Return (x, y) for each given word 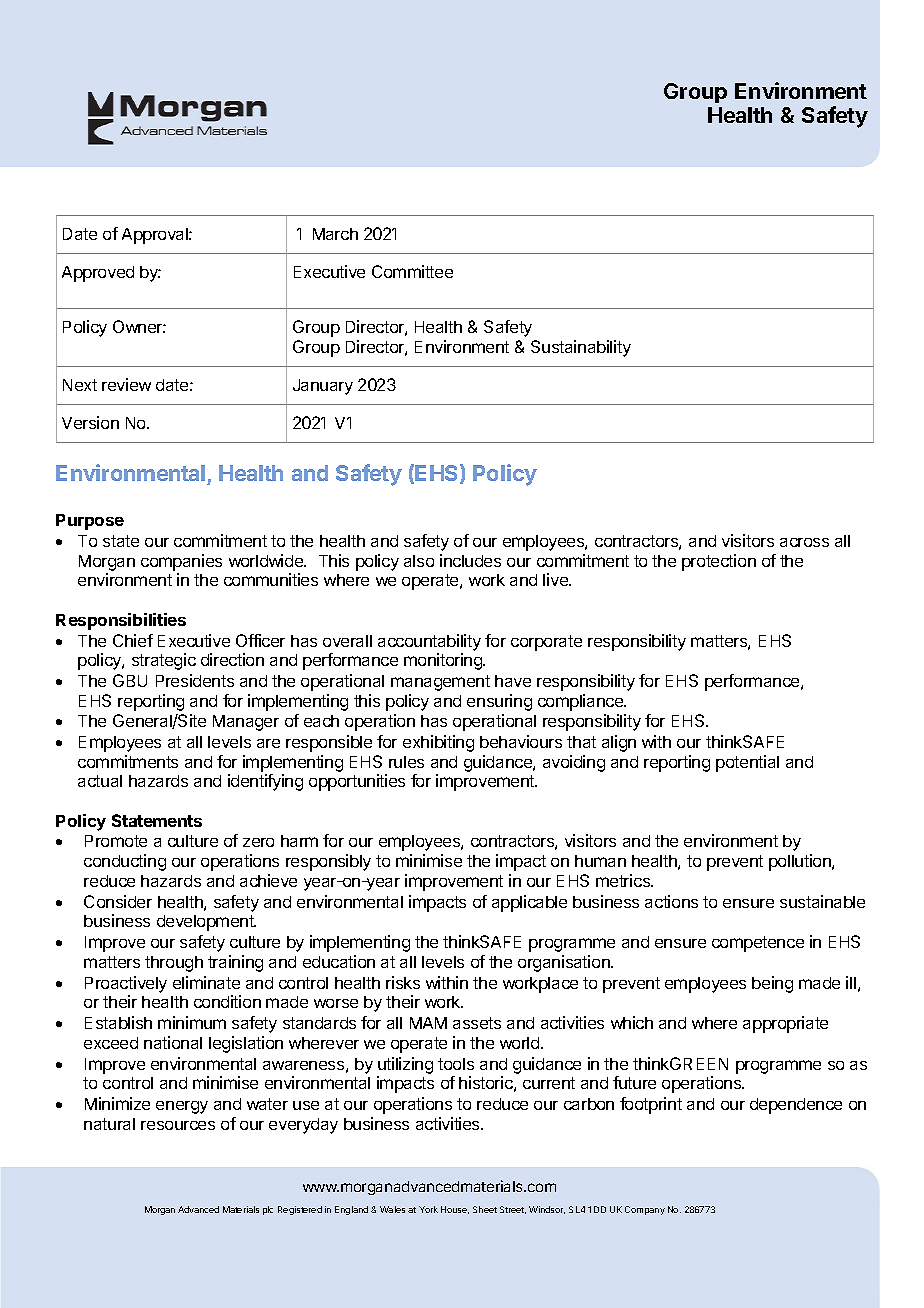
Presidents (195, 680)
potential (747, 763)
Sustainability (581, 348)
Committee (412, 271)
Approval (156, 236)
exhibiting (438, 743)
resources (178, 1125)
